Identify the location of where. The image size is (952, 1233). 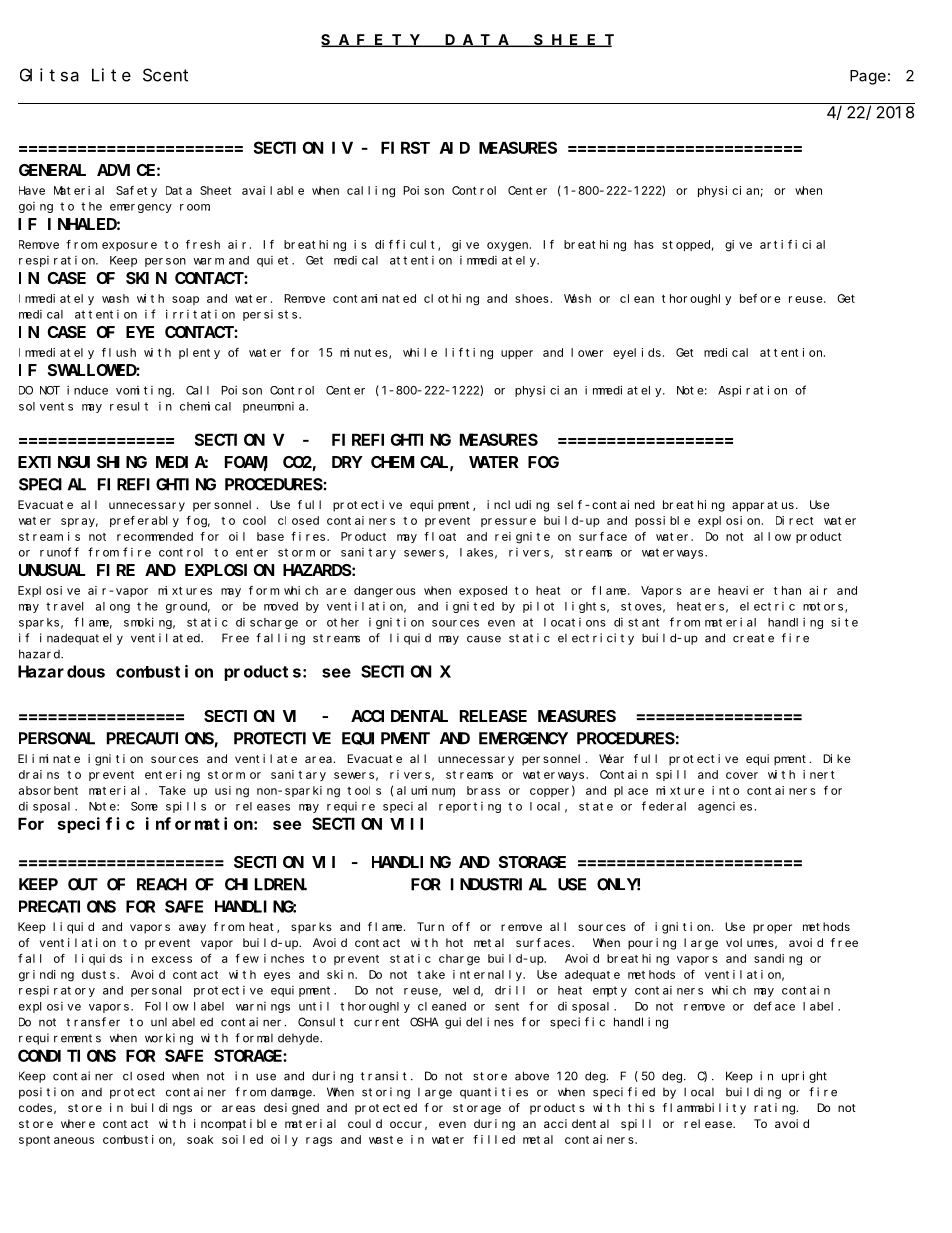
(78, 1123).
